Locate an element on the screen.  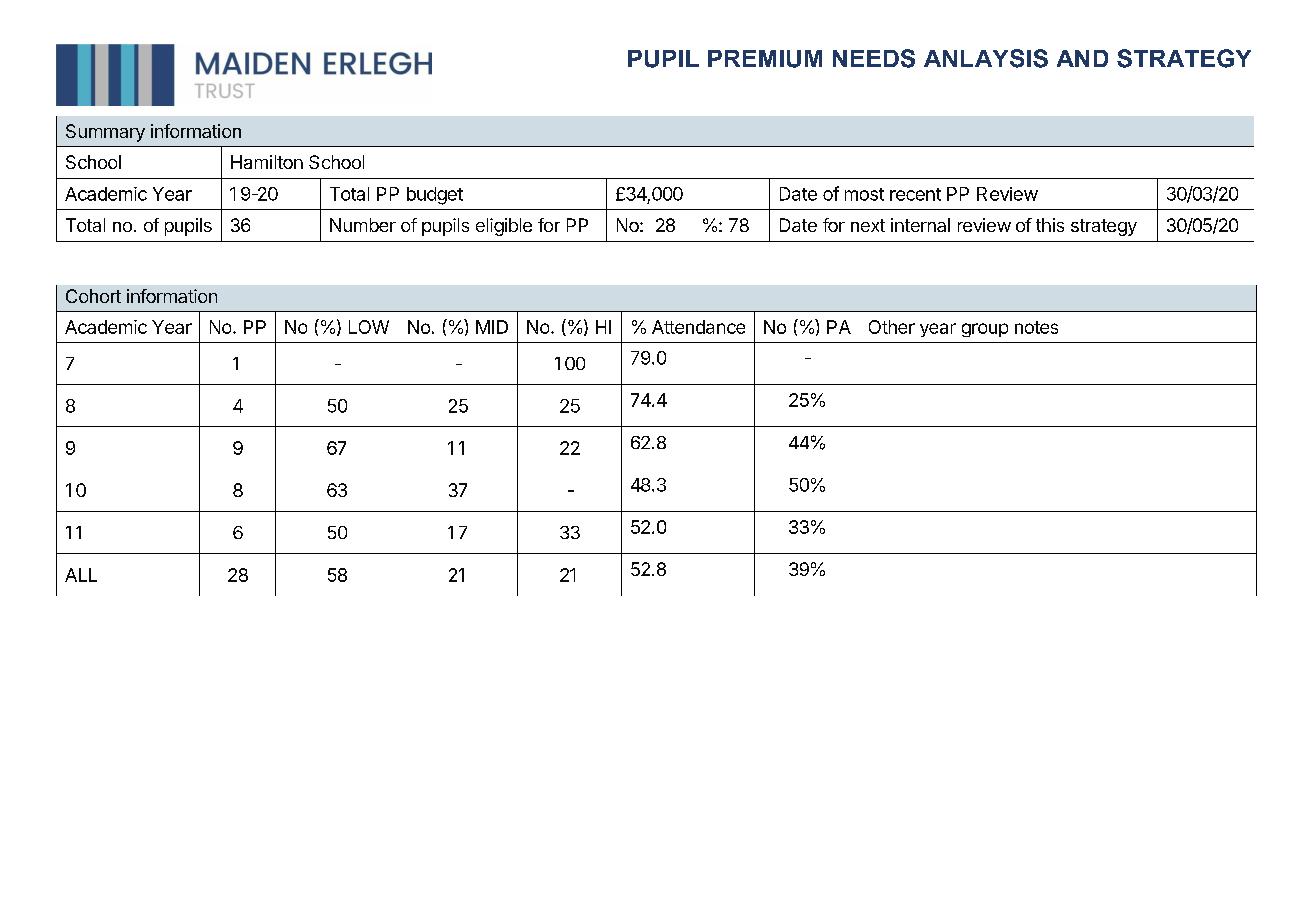
LOW is located at coordinates (369, 327).
